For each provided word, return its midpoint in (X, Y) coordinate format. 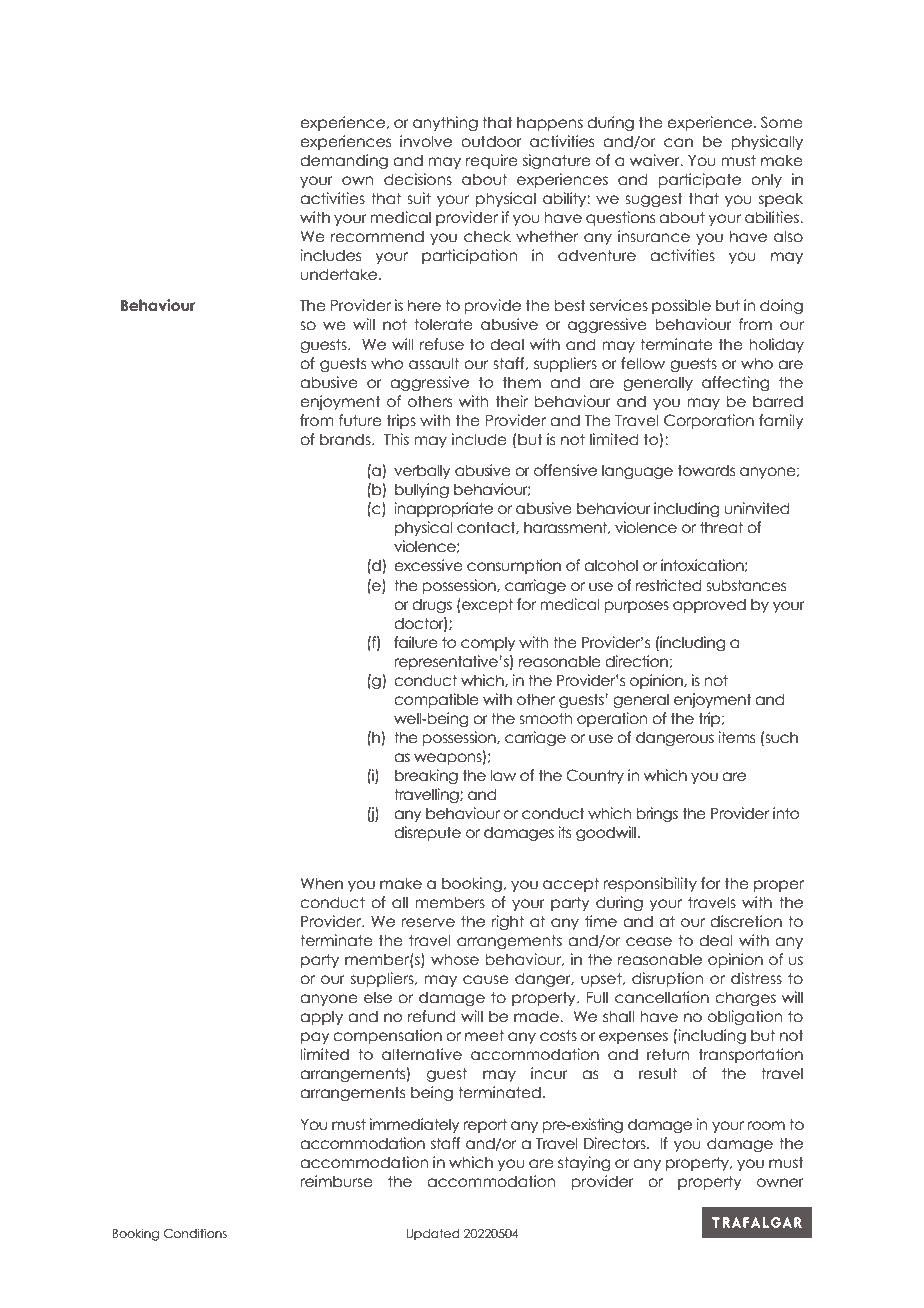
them (522, 382)
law (503, 775)
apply (321, 1017)
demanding (344, 161)
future (360, 420)
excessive (428, 565)
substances (746, 585)
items (736, 737)
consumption (514, 566)
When (321, 883)
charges (745, 998)
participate (699, 180)
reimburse (336, 1181)
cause (486, 980)
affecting (735, 383)
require (492, 161)
